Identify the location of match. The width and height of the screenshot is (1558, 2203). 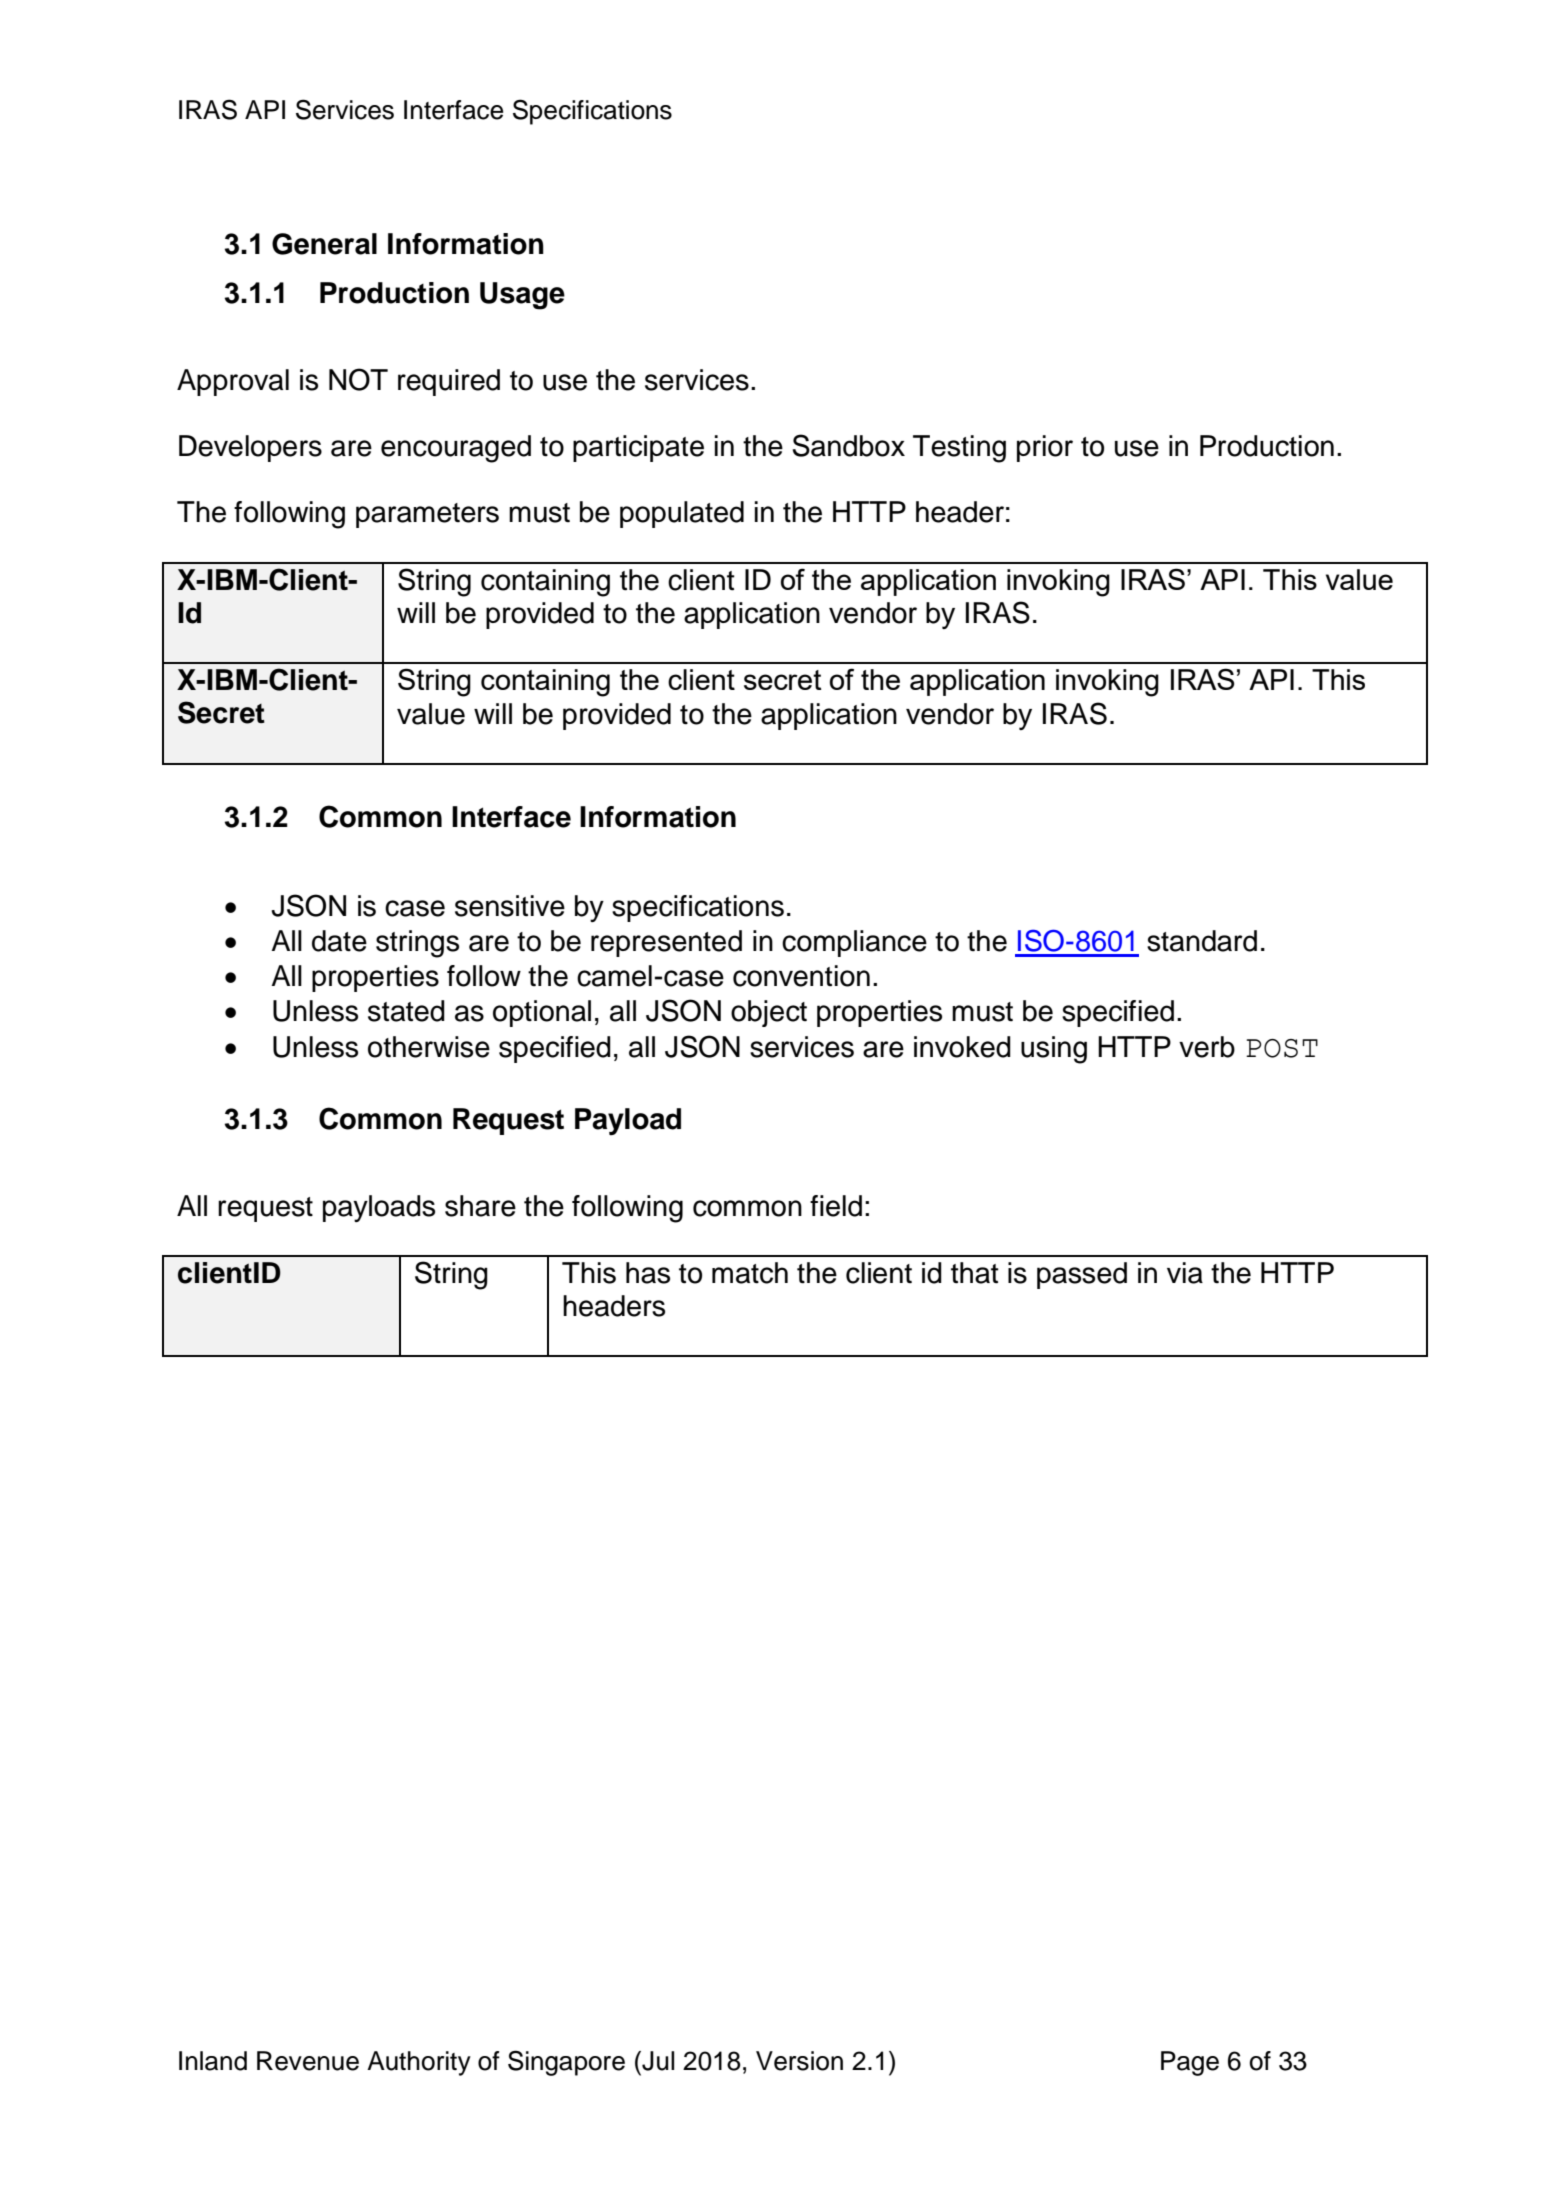
(750, 1273).
